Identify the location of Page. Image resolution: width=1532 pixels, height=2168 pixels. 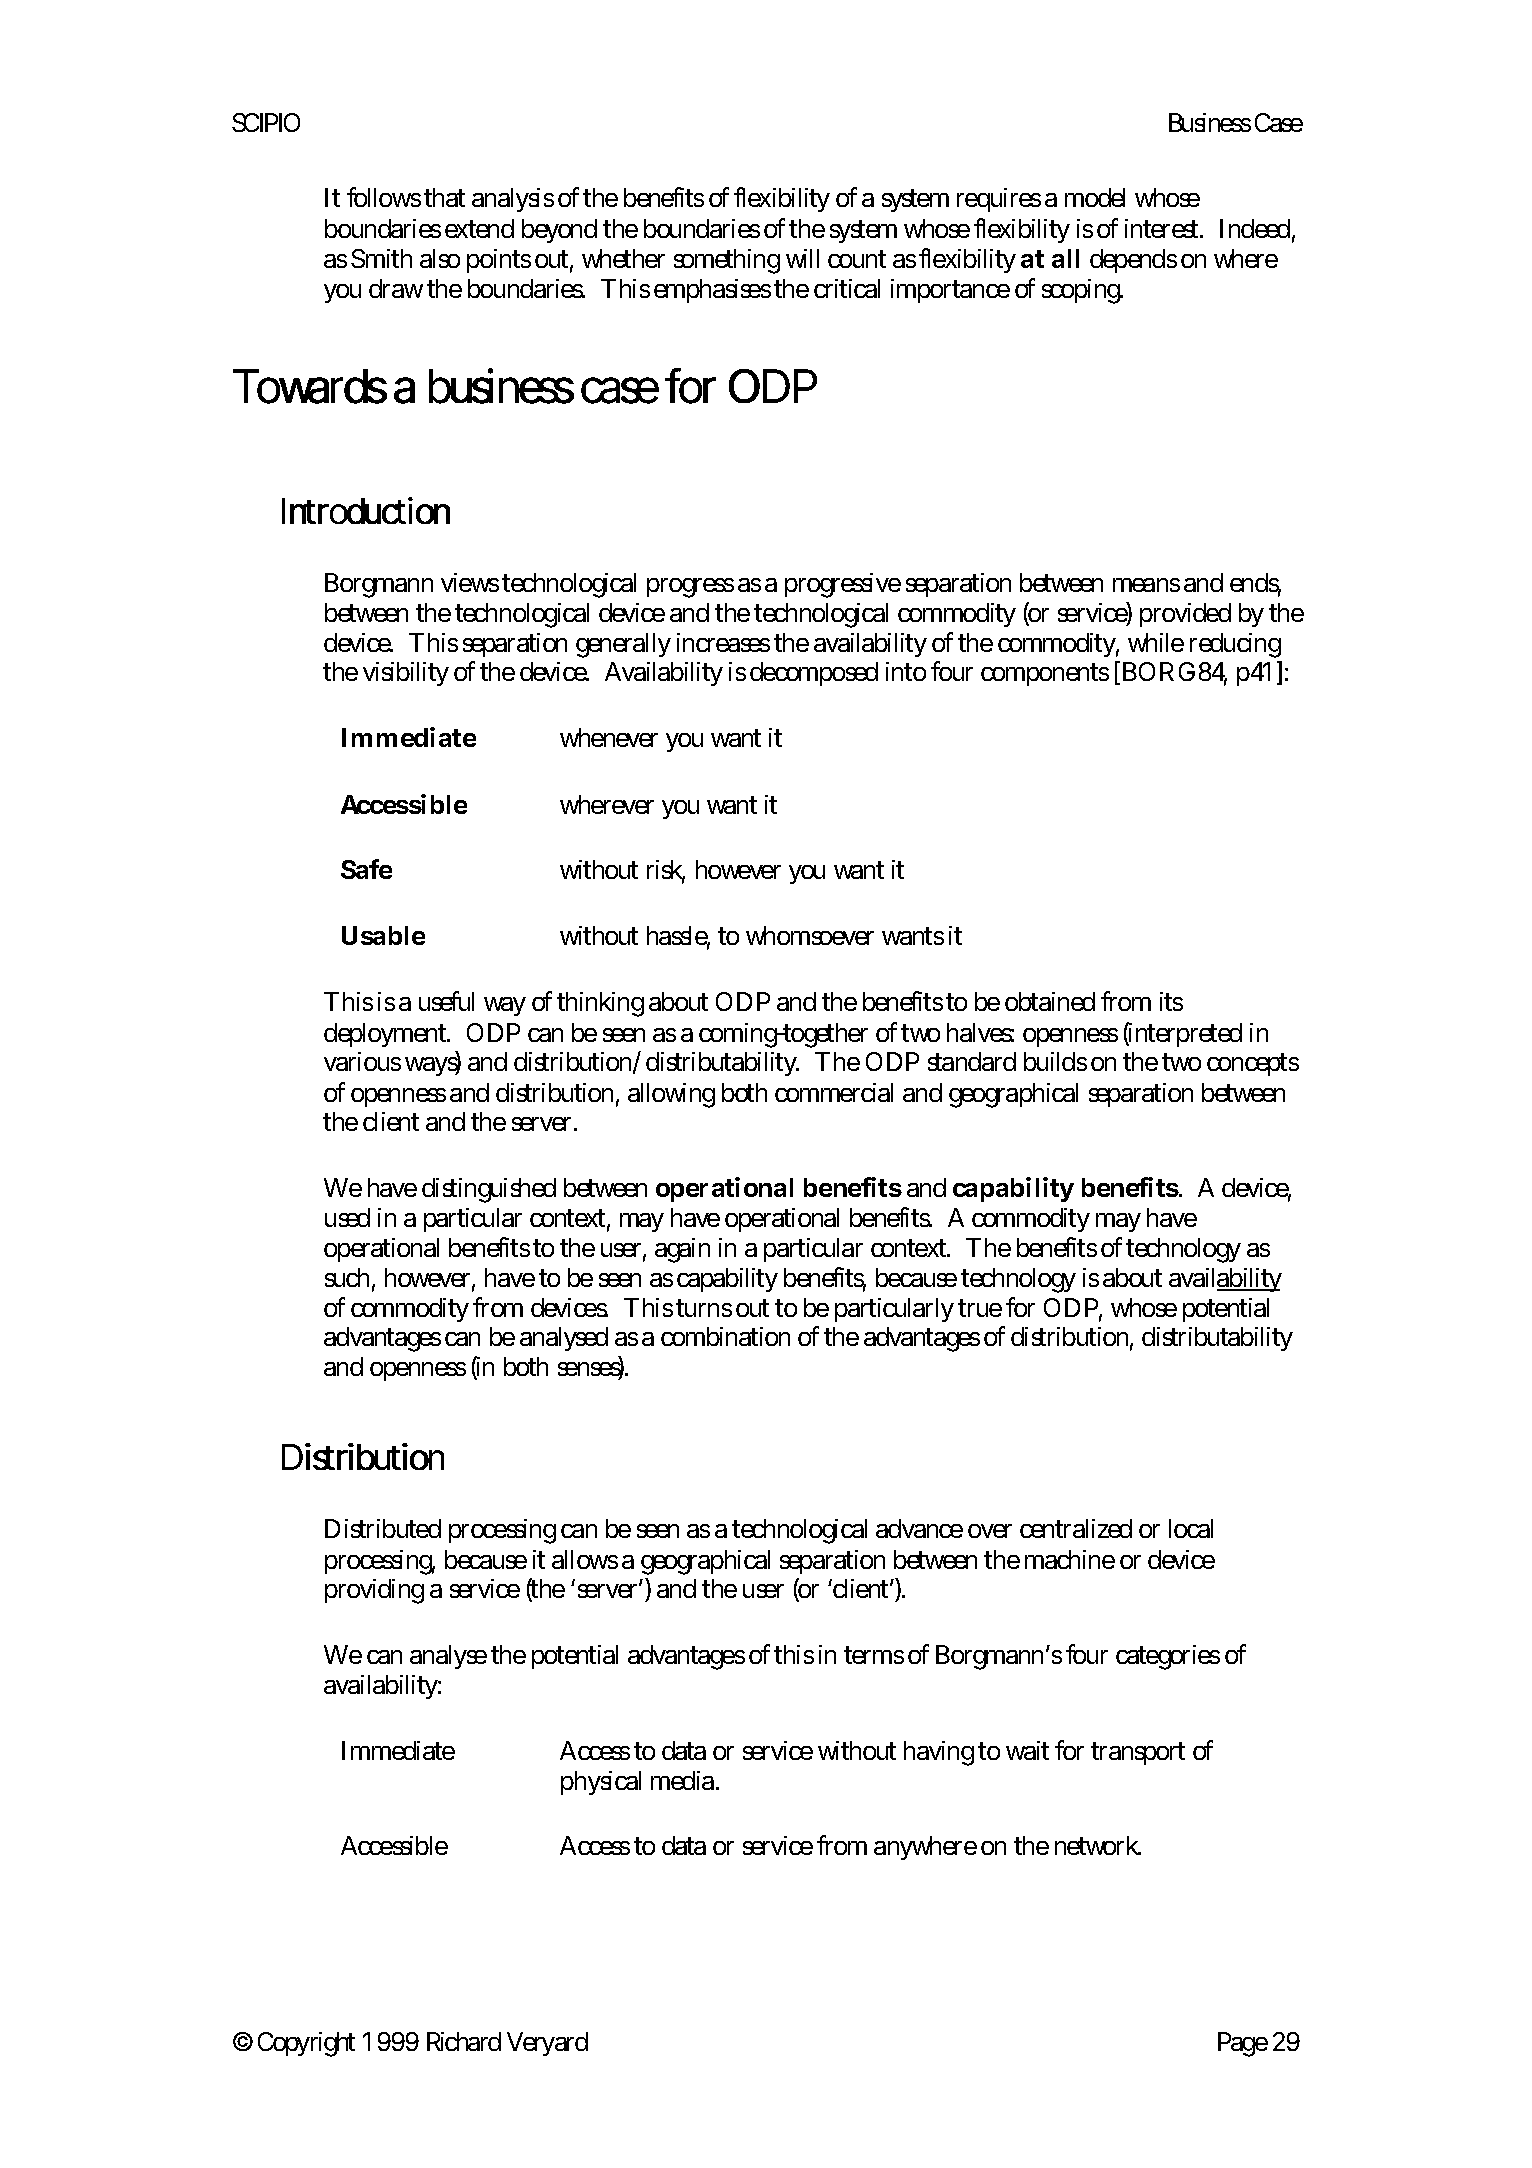
(1243, 2044).
